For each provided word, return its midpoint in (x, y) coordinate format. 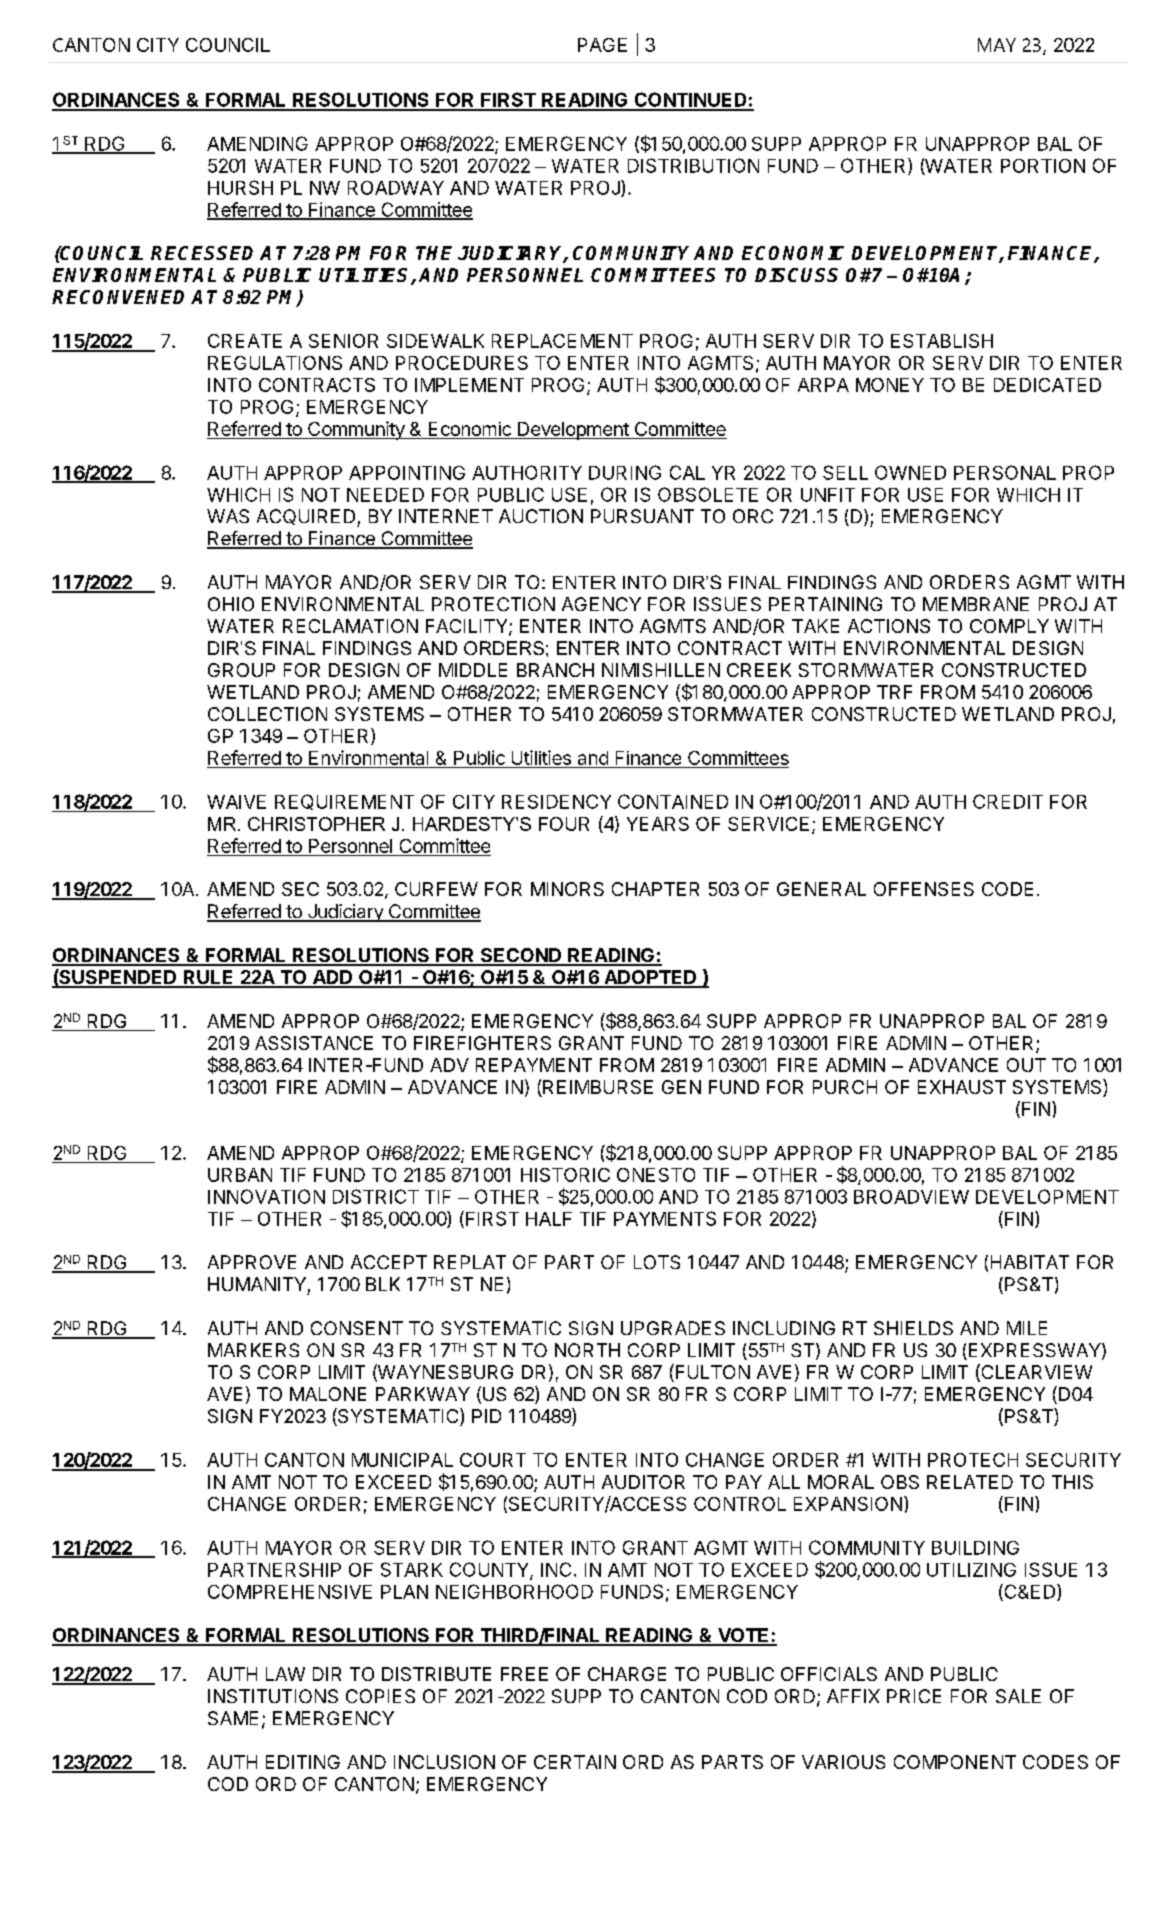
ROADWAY (396, 188)
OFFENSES (924, 889)
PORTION (1043, 166)
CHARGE (627, 1674)
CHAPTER (655, 889)
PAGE (602, 45)
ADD (332, 978)
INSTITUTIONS (273, 1696)
